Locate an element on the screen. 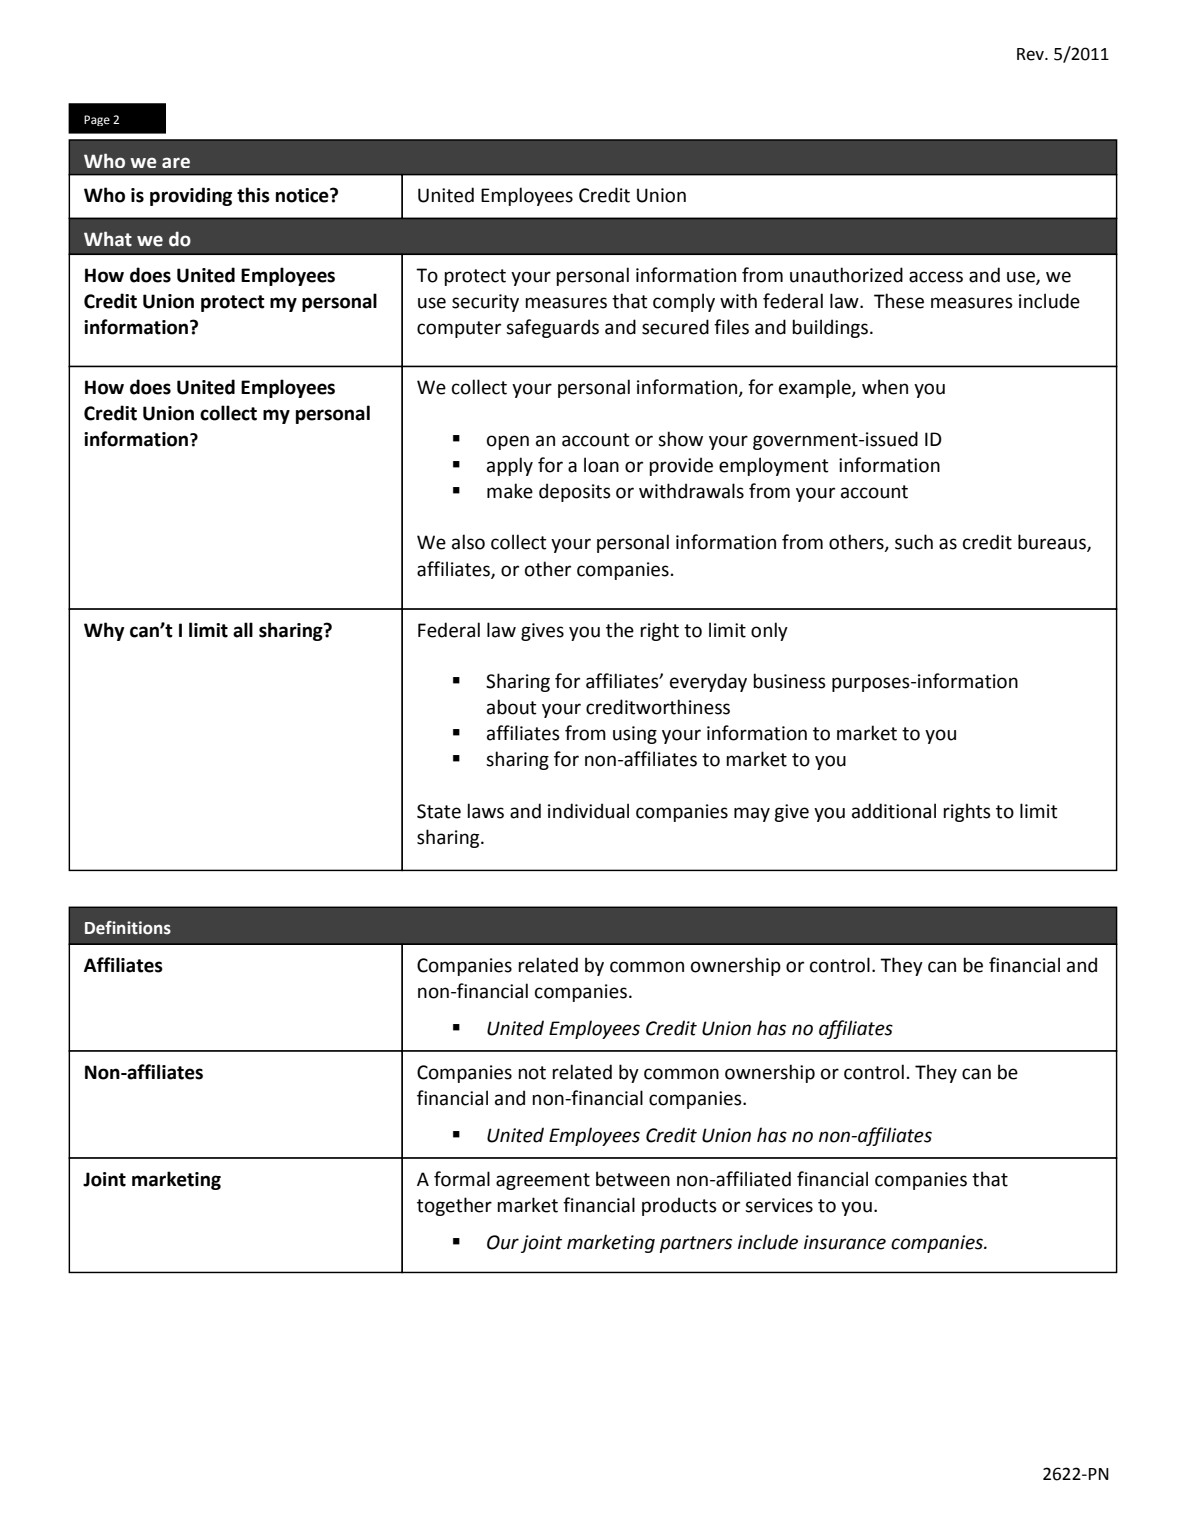 The image size is (1179, 1525). such is located at coordinates (914, 542).
